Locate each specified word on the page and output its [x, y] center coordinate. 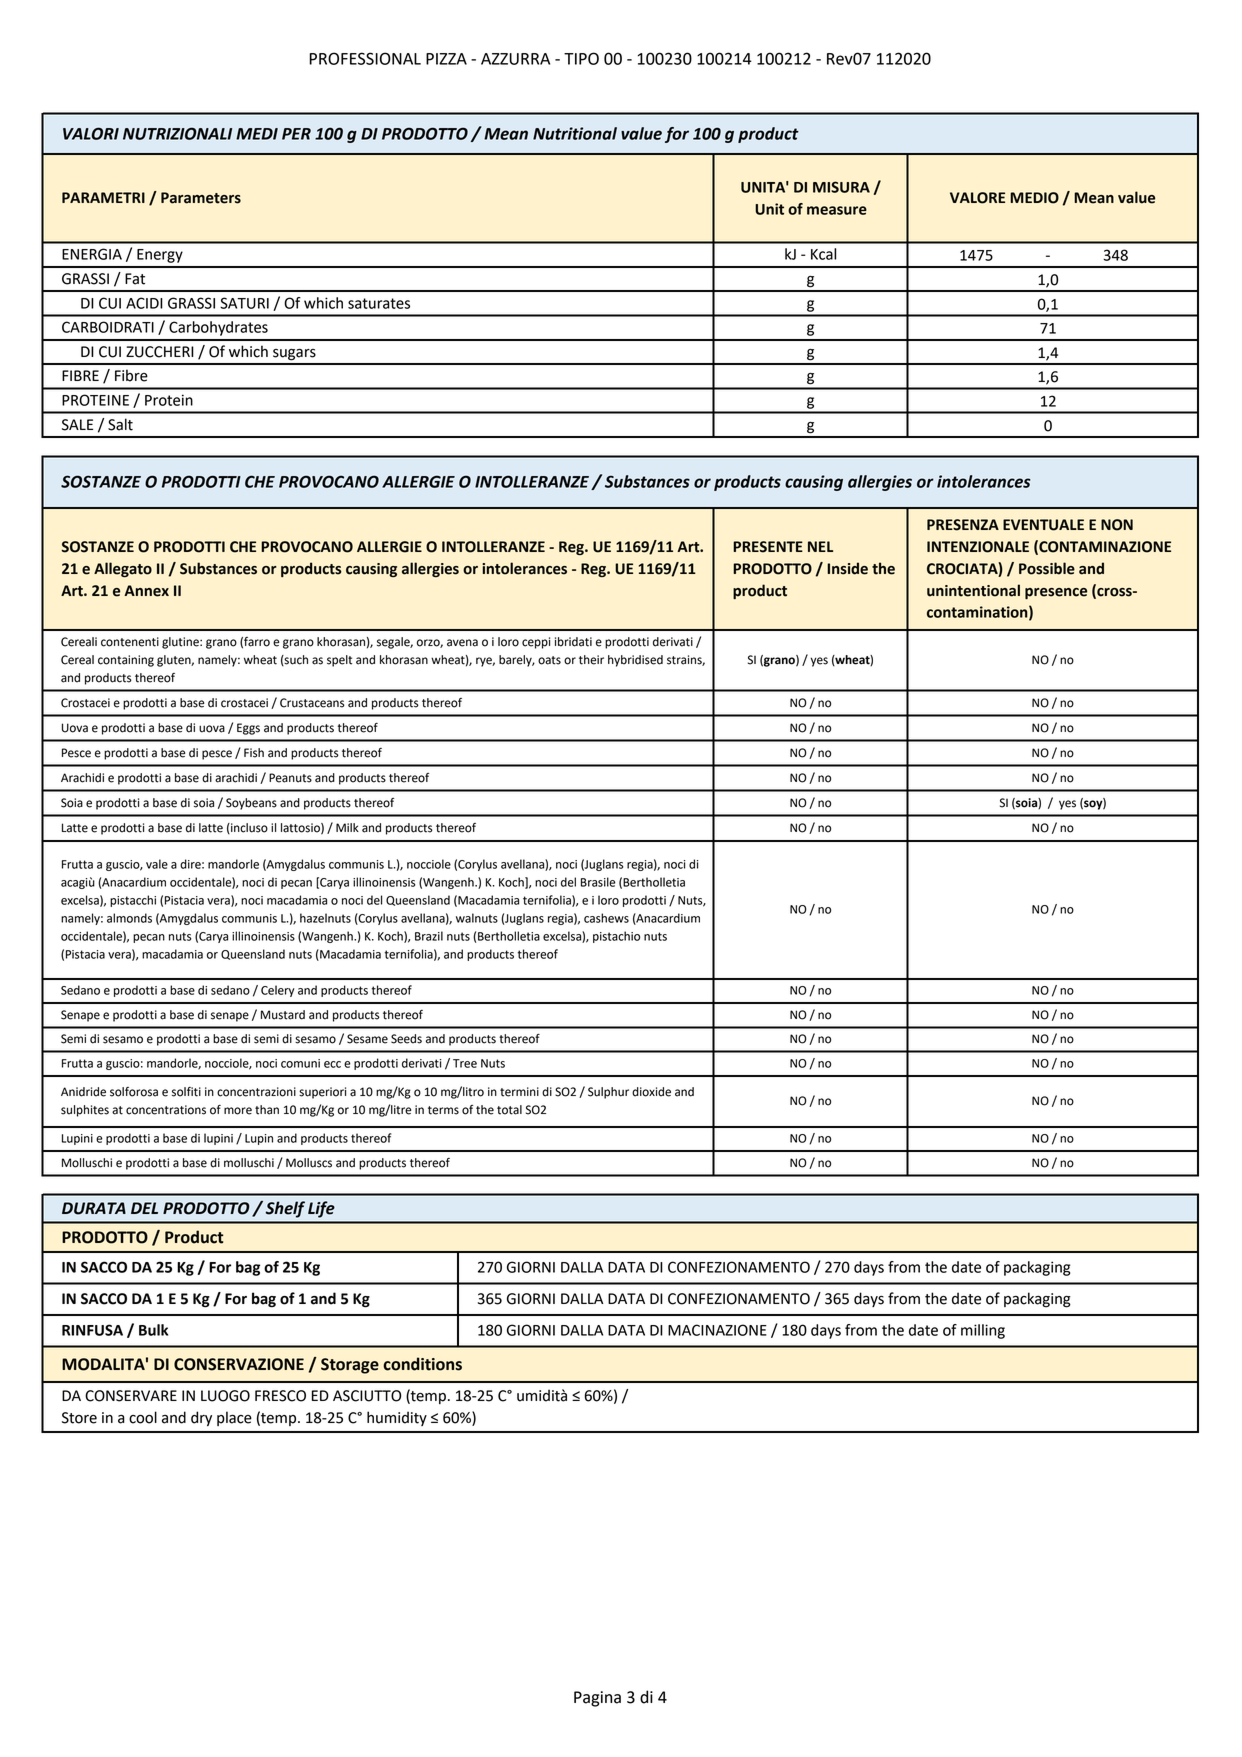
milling [983, 1331]
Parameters [201, 198]
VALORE [977, 198]
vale [157, 864]
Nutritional [575, 133]
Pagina [597, 1699]
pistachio [616, 937]
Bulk [153, 1330]
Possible [1047, 568]
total [509, 1110]
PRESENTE [768, 547]
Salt [120, 424]
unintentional [973, 590]
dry [201, 1418]
